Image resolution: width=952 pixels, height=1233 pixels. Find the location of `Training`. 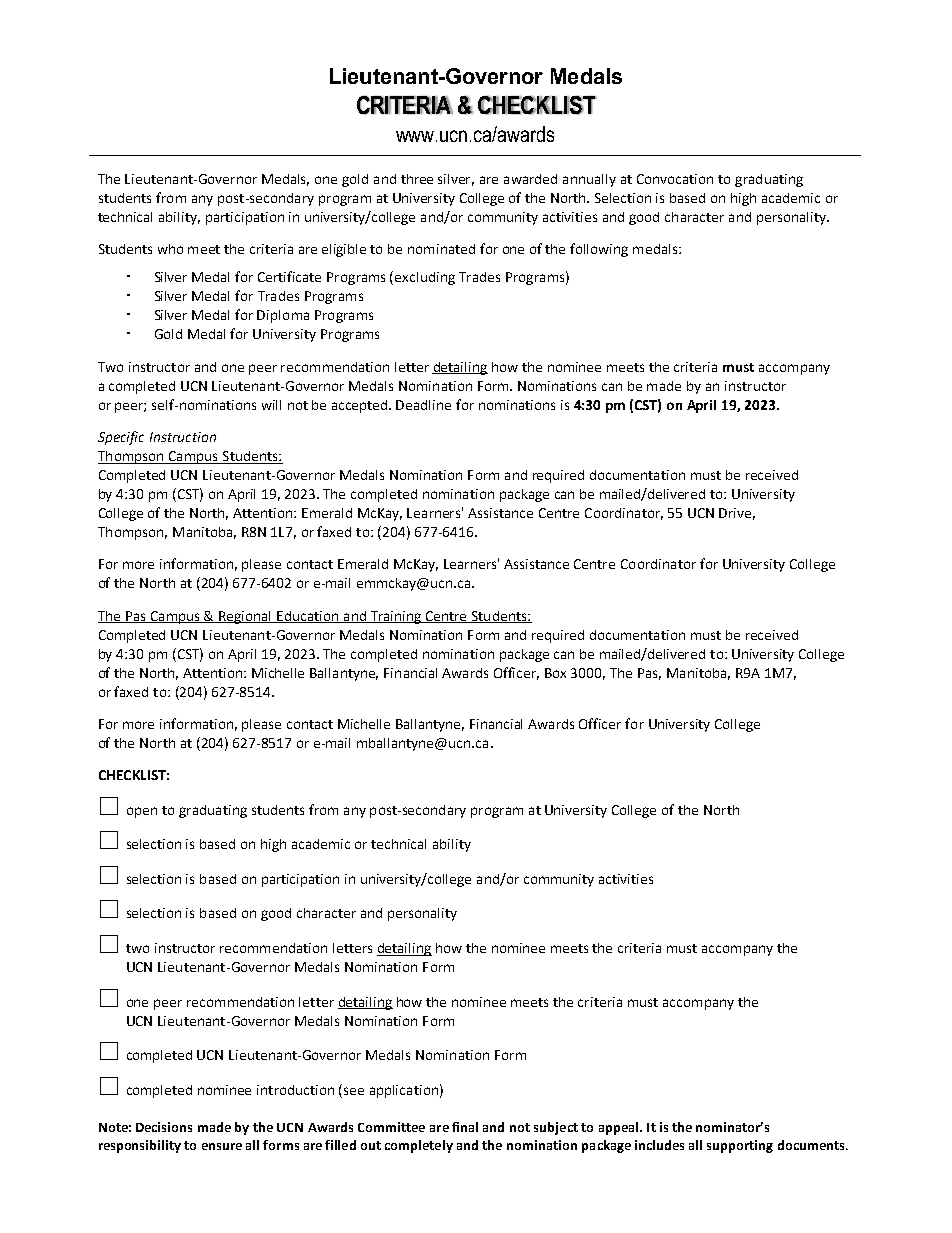

Training is located at coordinates (396, 617).
